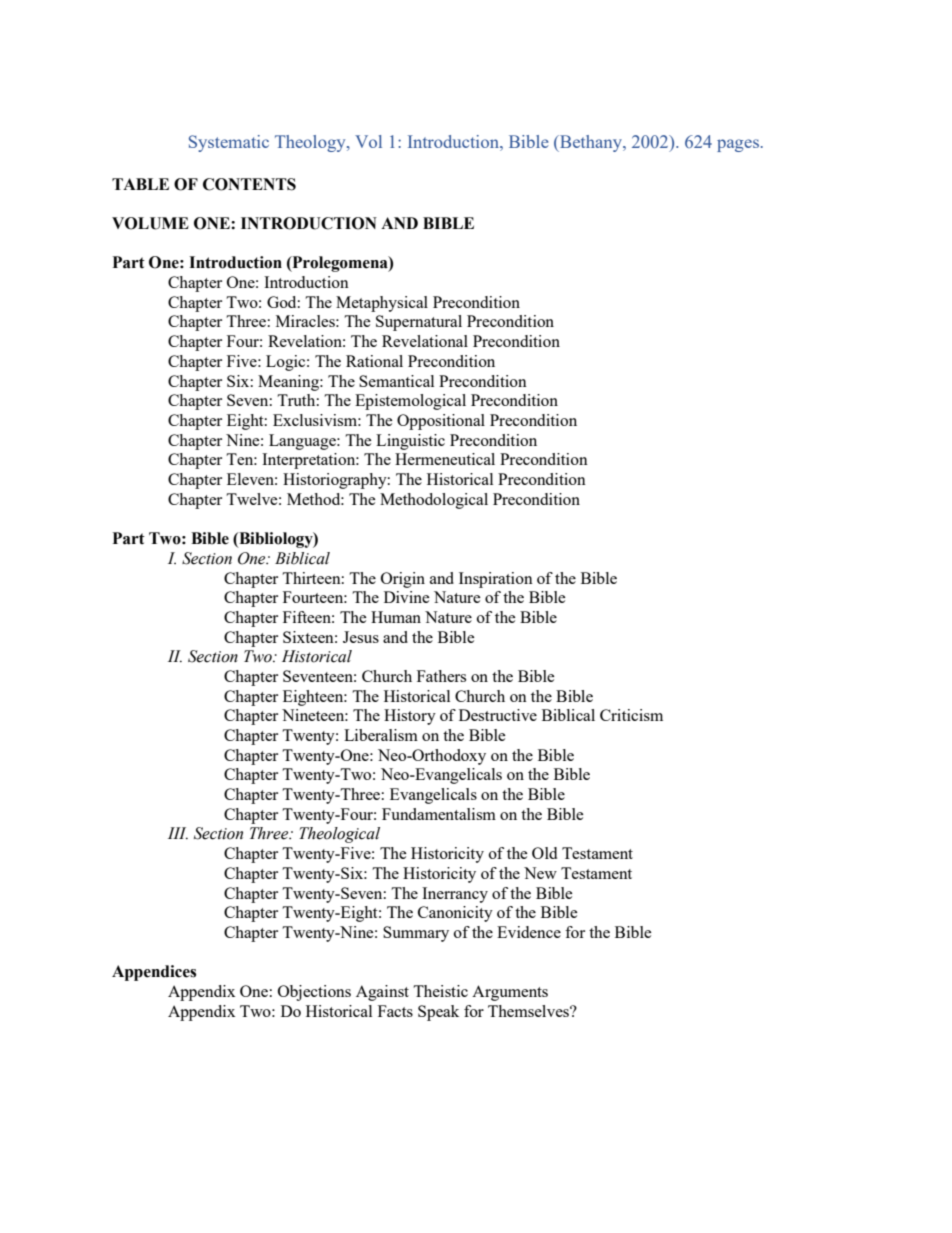  Describe the element at coordinates (311, 143) in the screenshot. I see `Theology` at that location.
